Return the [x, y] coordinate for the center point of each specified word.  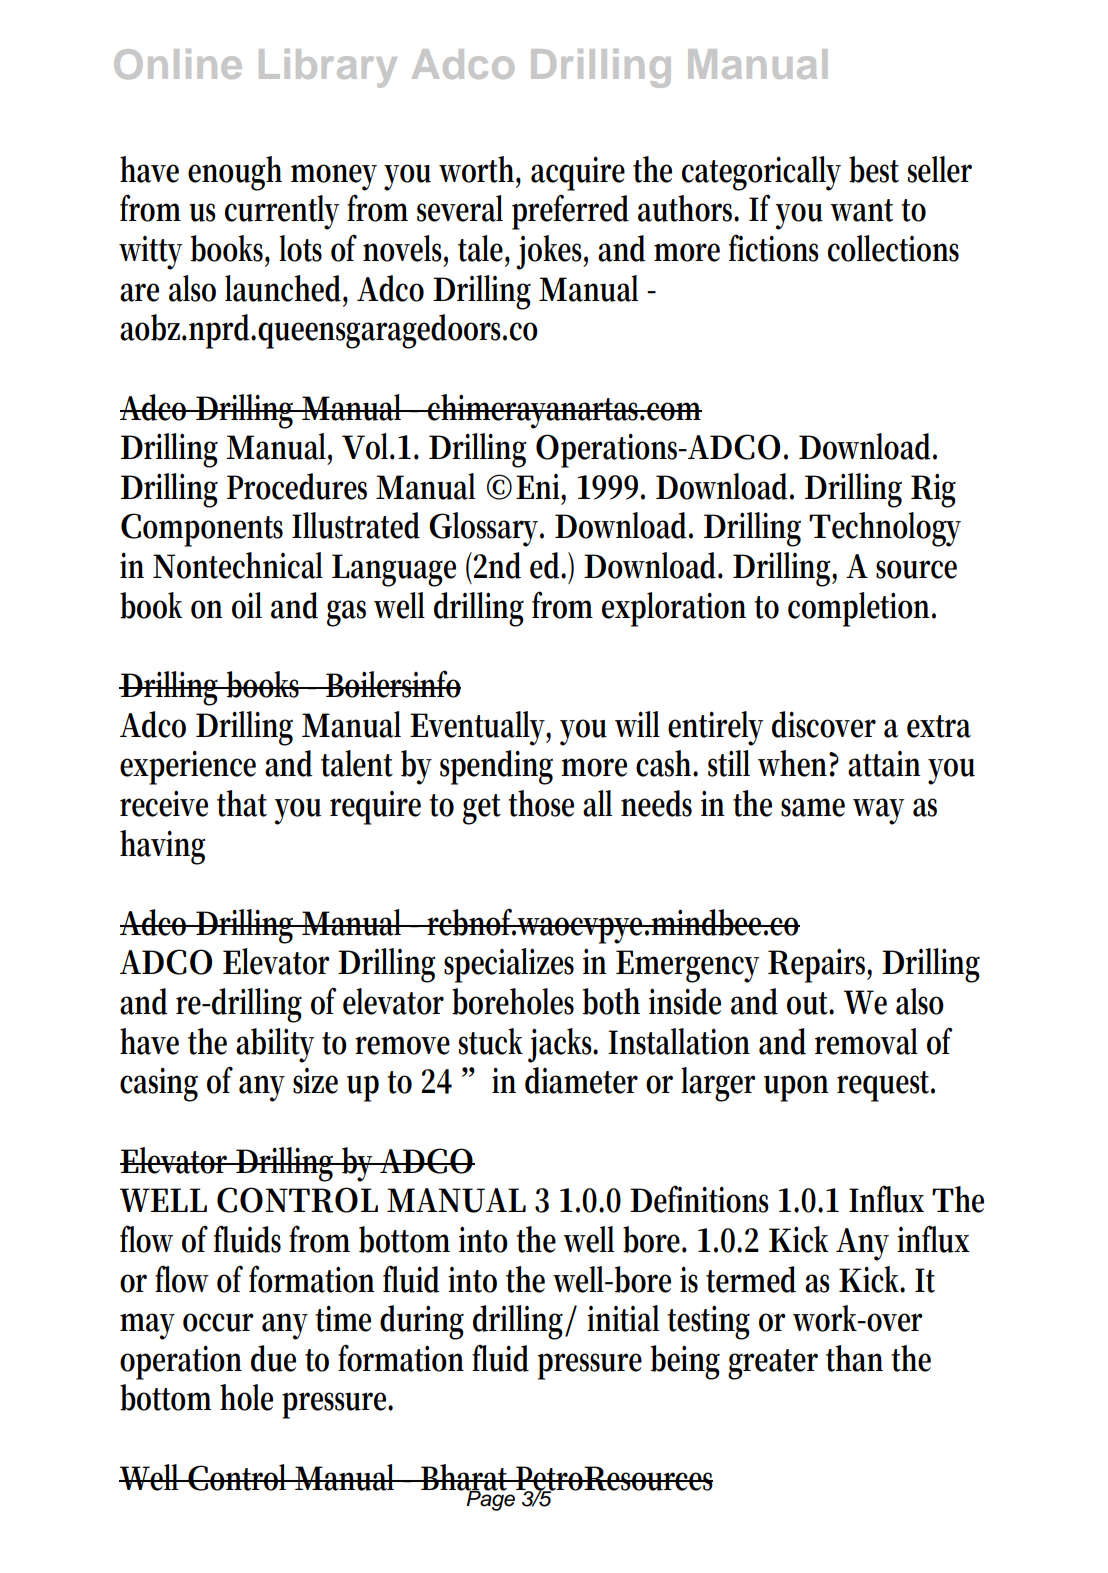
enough [235, 173]
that [242, 803]
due [273, 1358]
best [874, 169]
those [541, 803]
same [813, 807]
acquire [578, 173]
